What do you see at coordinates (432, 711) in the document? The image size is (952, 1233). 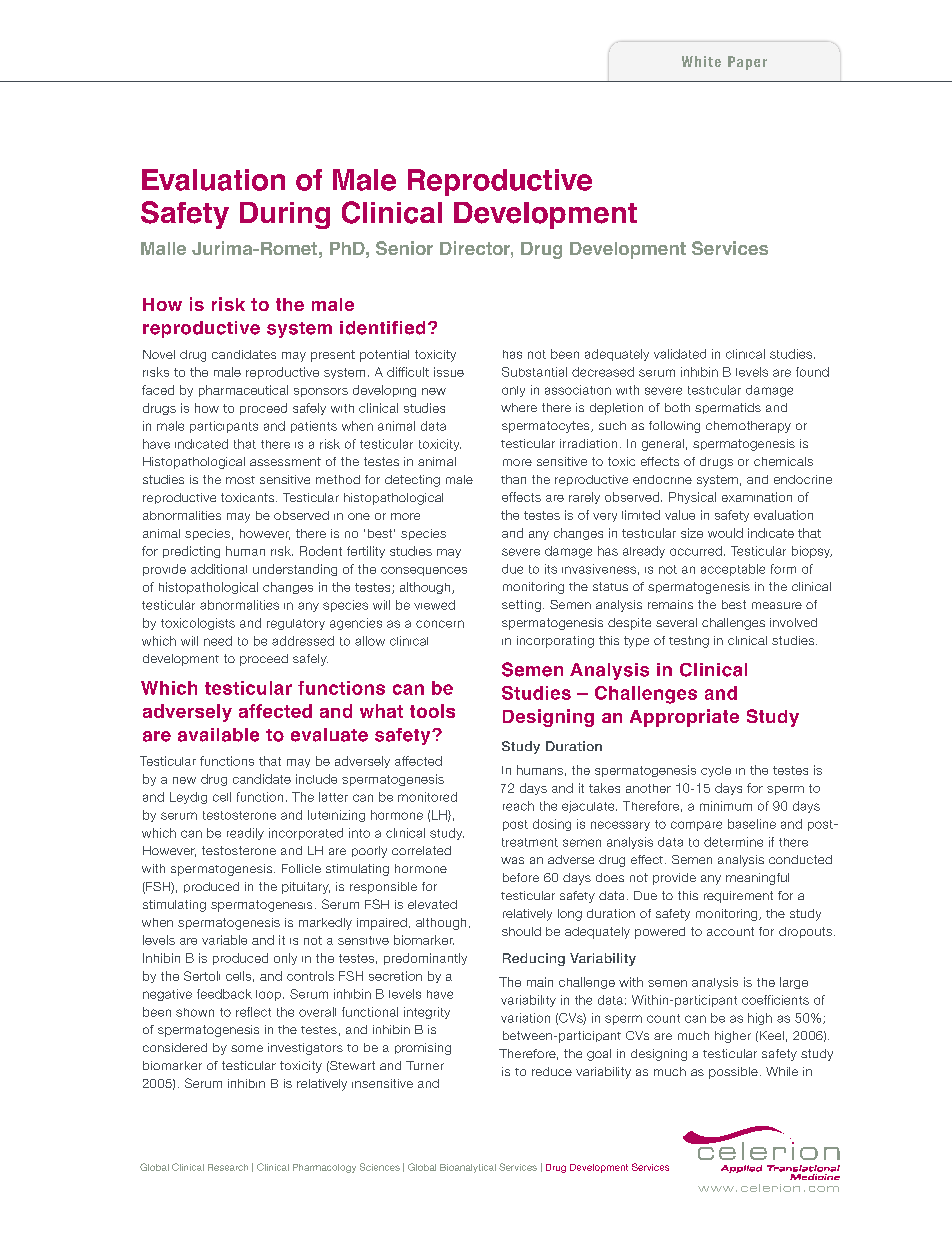 I see `tools` at bounding box center [432, 711].
